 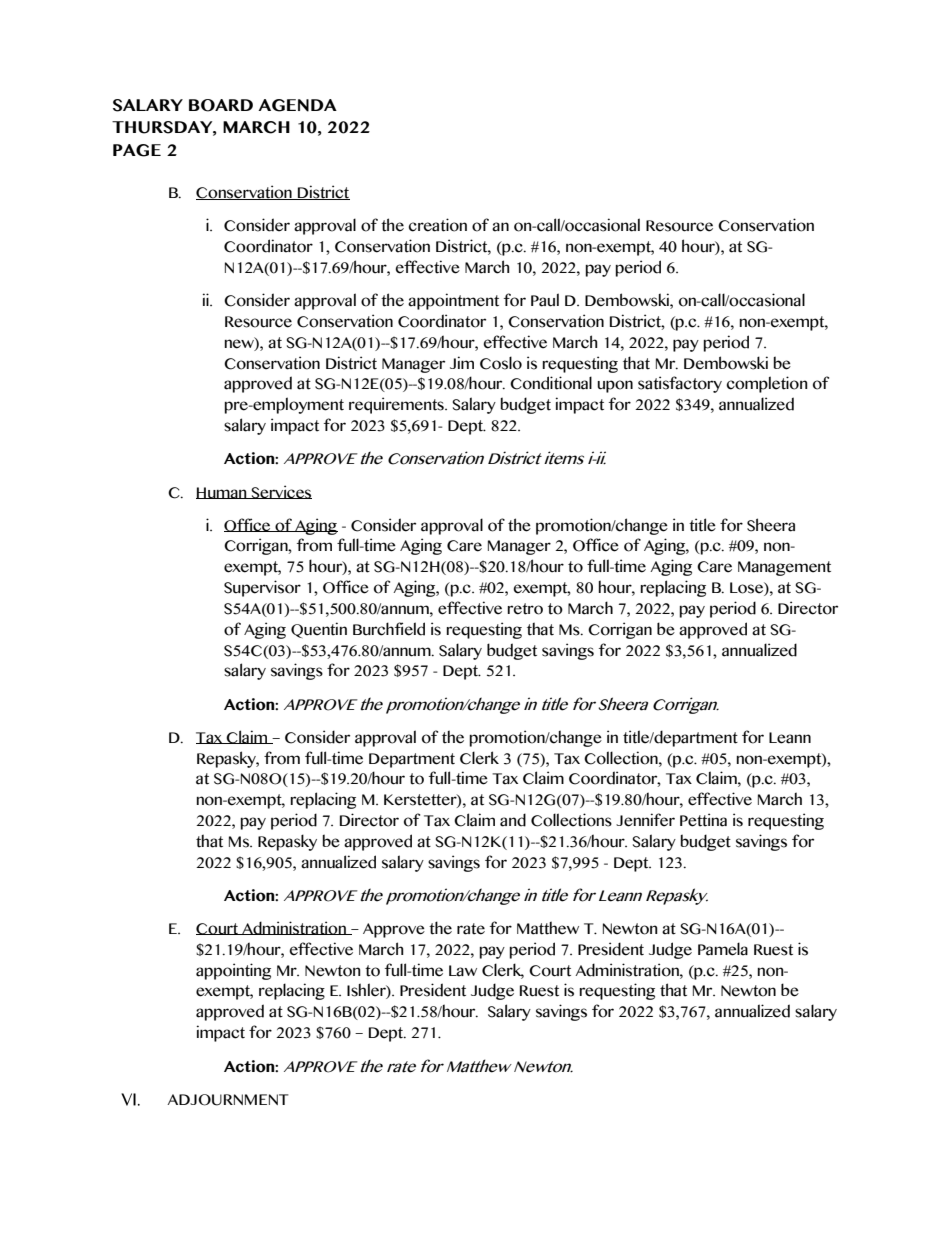 I want to click on BOARD, so click(x=221, y=105).
